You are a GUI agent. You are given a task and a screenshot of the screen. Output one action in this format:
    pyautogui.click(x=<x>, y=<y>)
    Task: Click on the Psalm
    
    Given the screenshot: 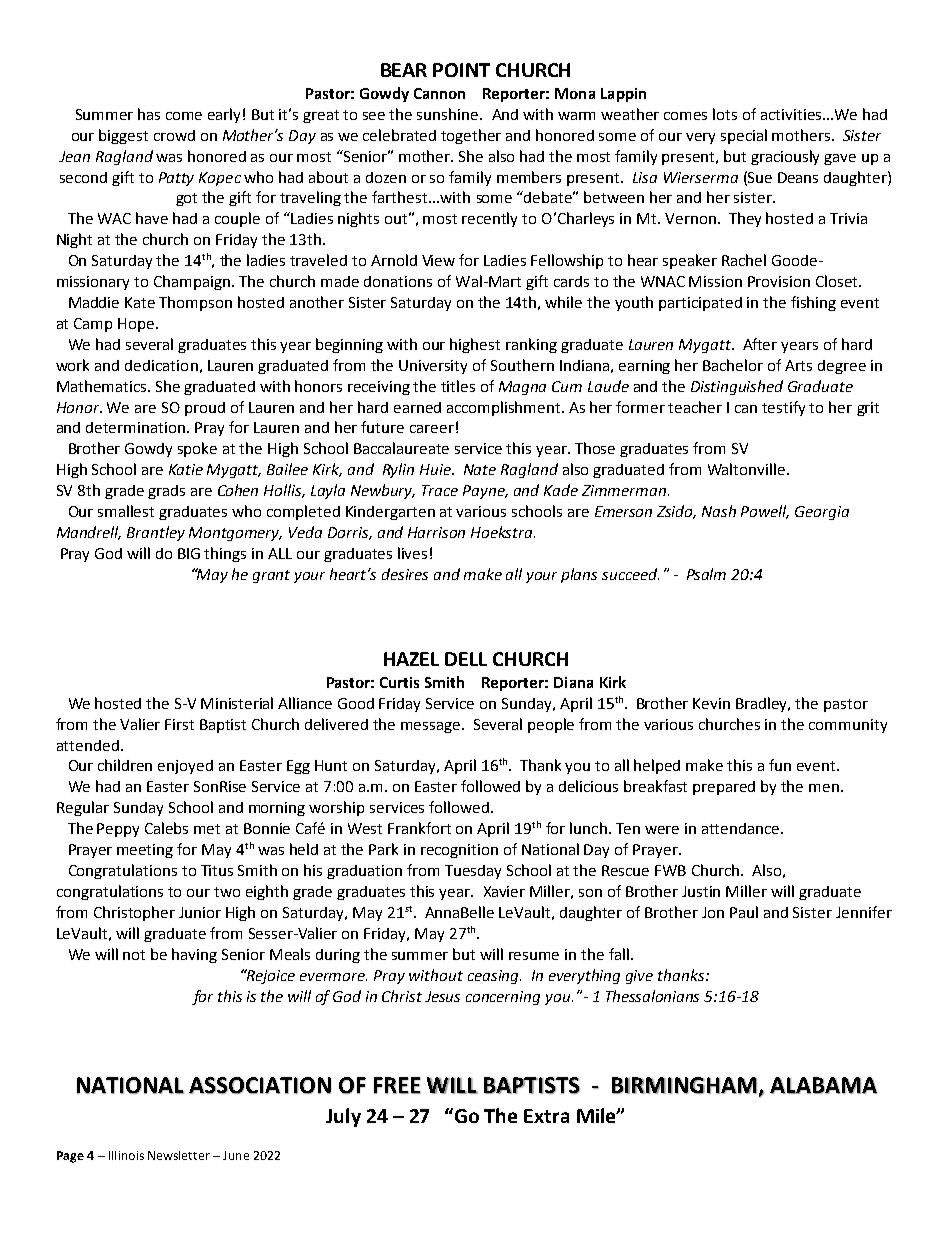 What is the action you would take?
    pyautogui.click(x=706, y=574)
